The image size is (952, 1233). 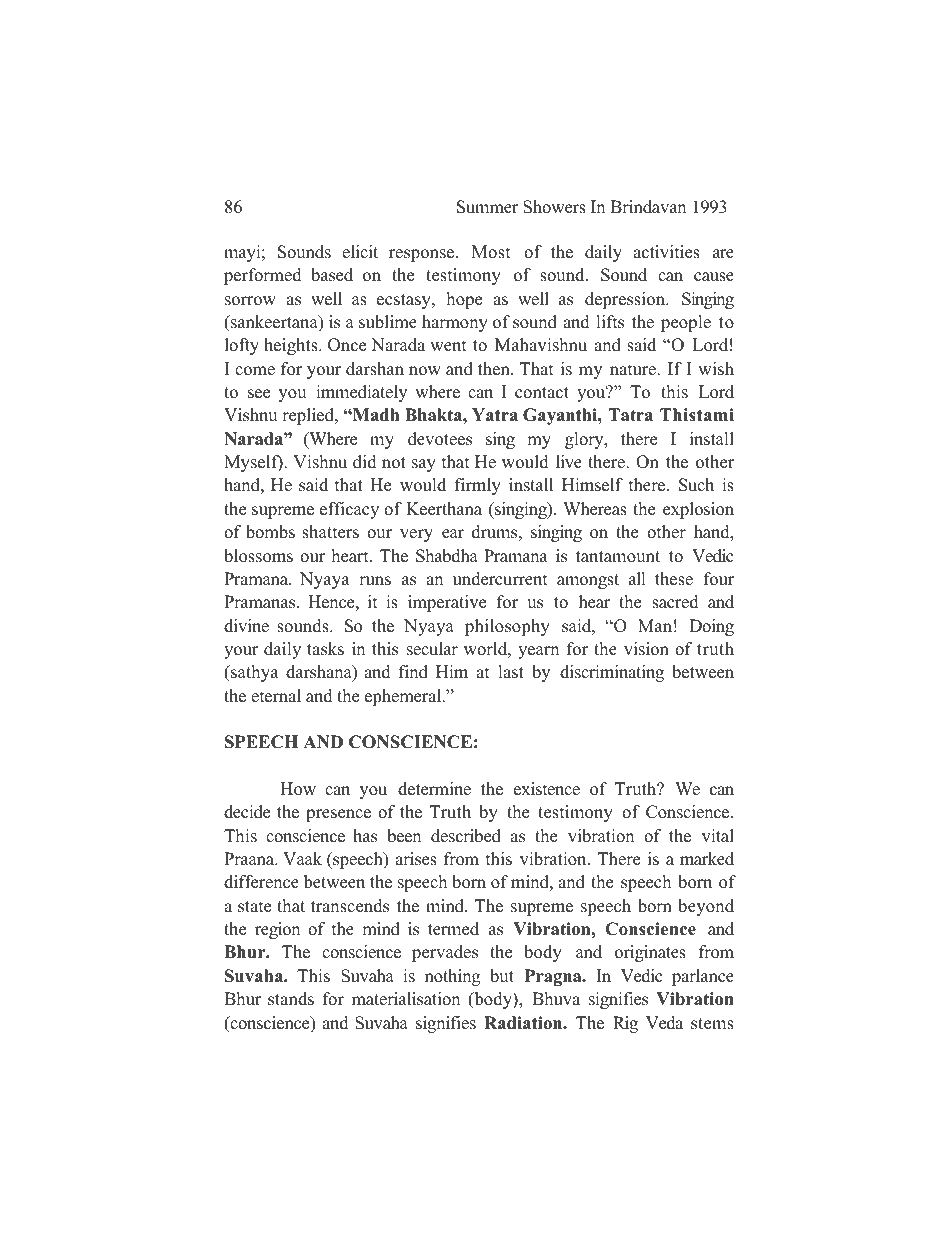 I want to click on stands, so click(x=291, y=999).
